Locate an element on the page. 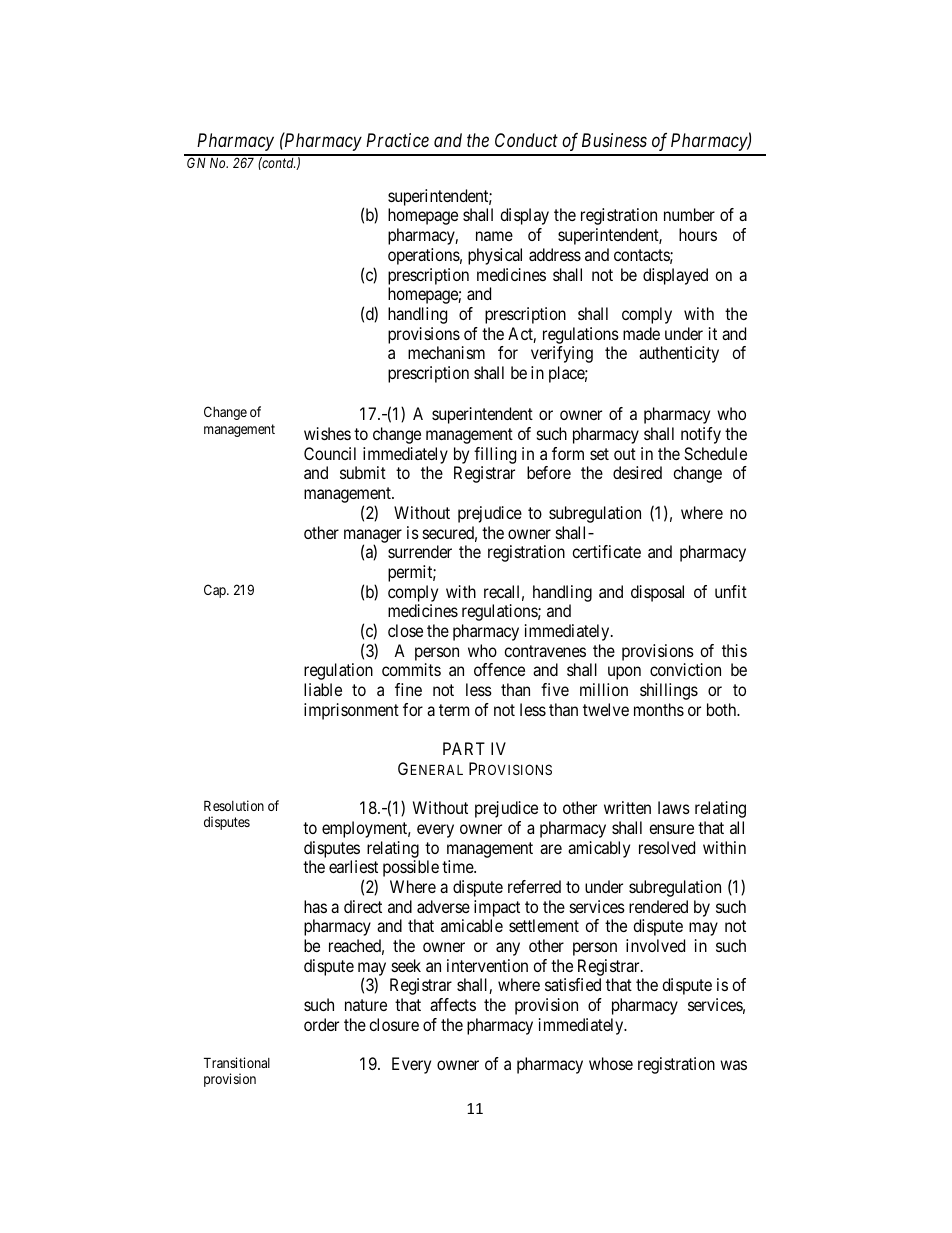 The width and height of the image is (952, 1233). order is located at coordinates (321, 1024).
